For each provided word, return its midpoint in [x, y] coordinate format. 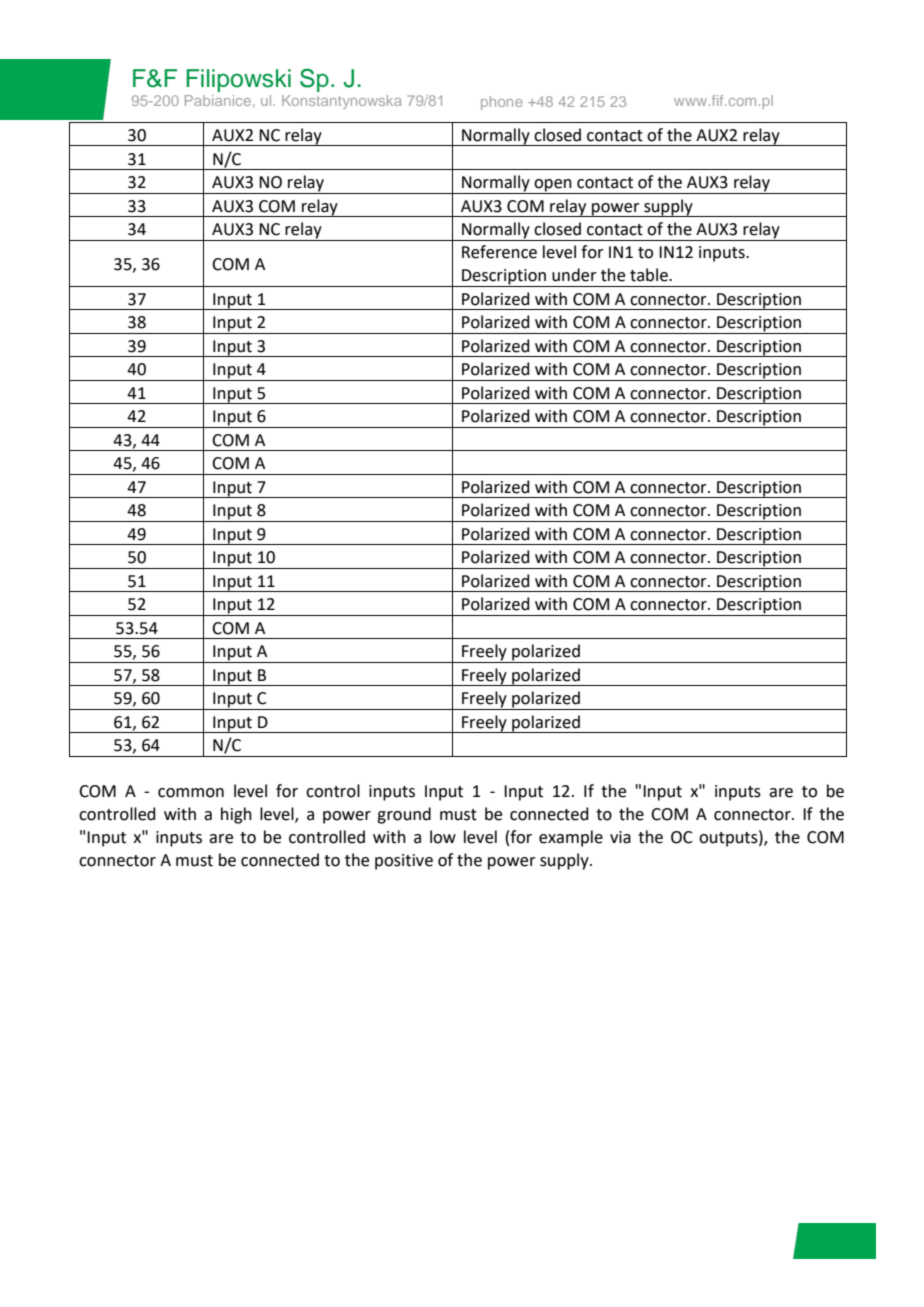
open [553, 186]
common [191, 793]
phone [502, 103]
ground [404, 815]
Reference [499, 252]
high [236, 815]
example [571, 838]
